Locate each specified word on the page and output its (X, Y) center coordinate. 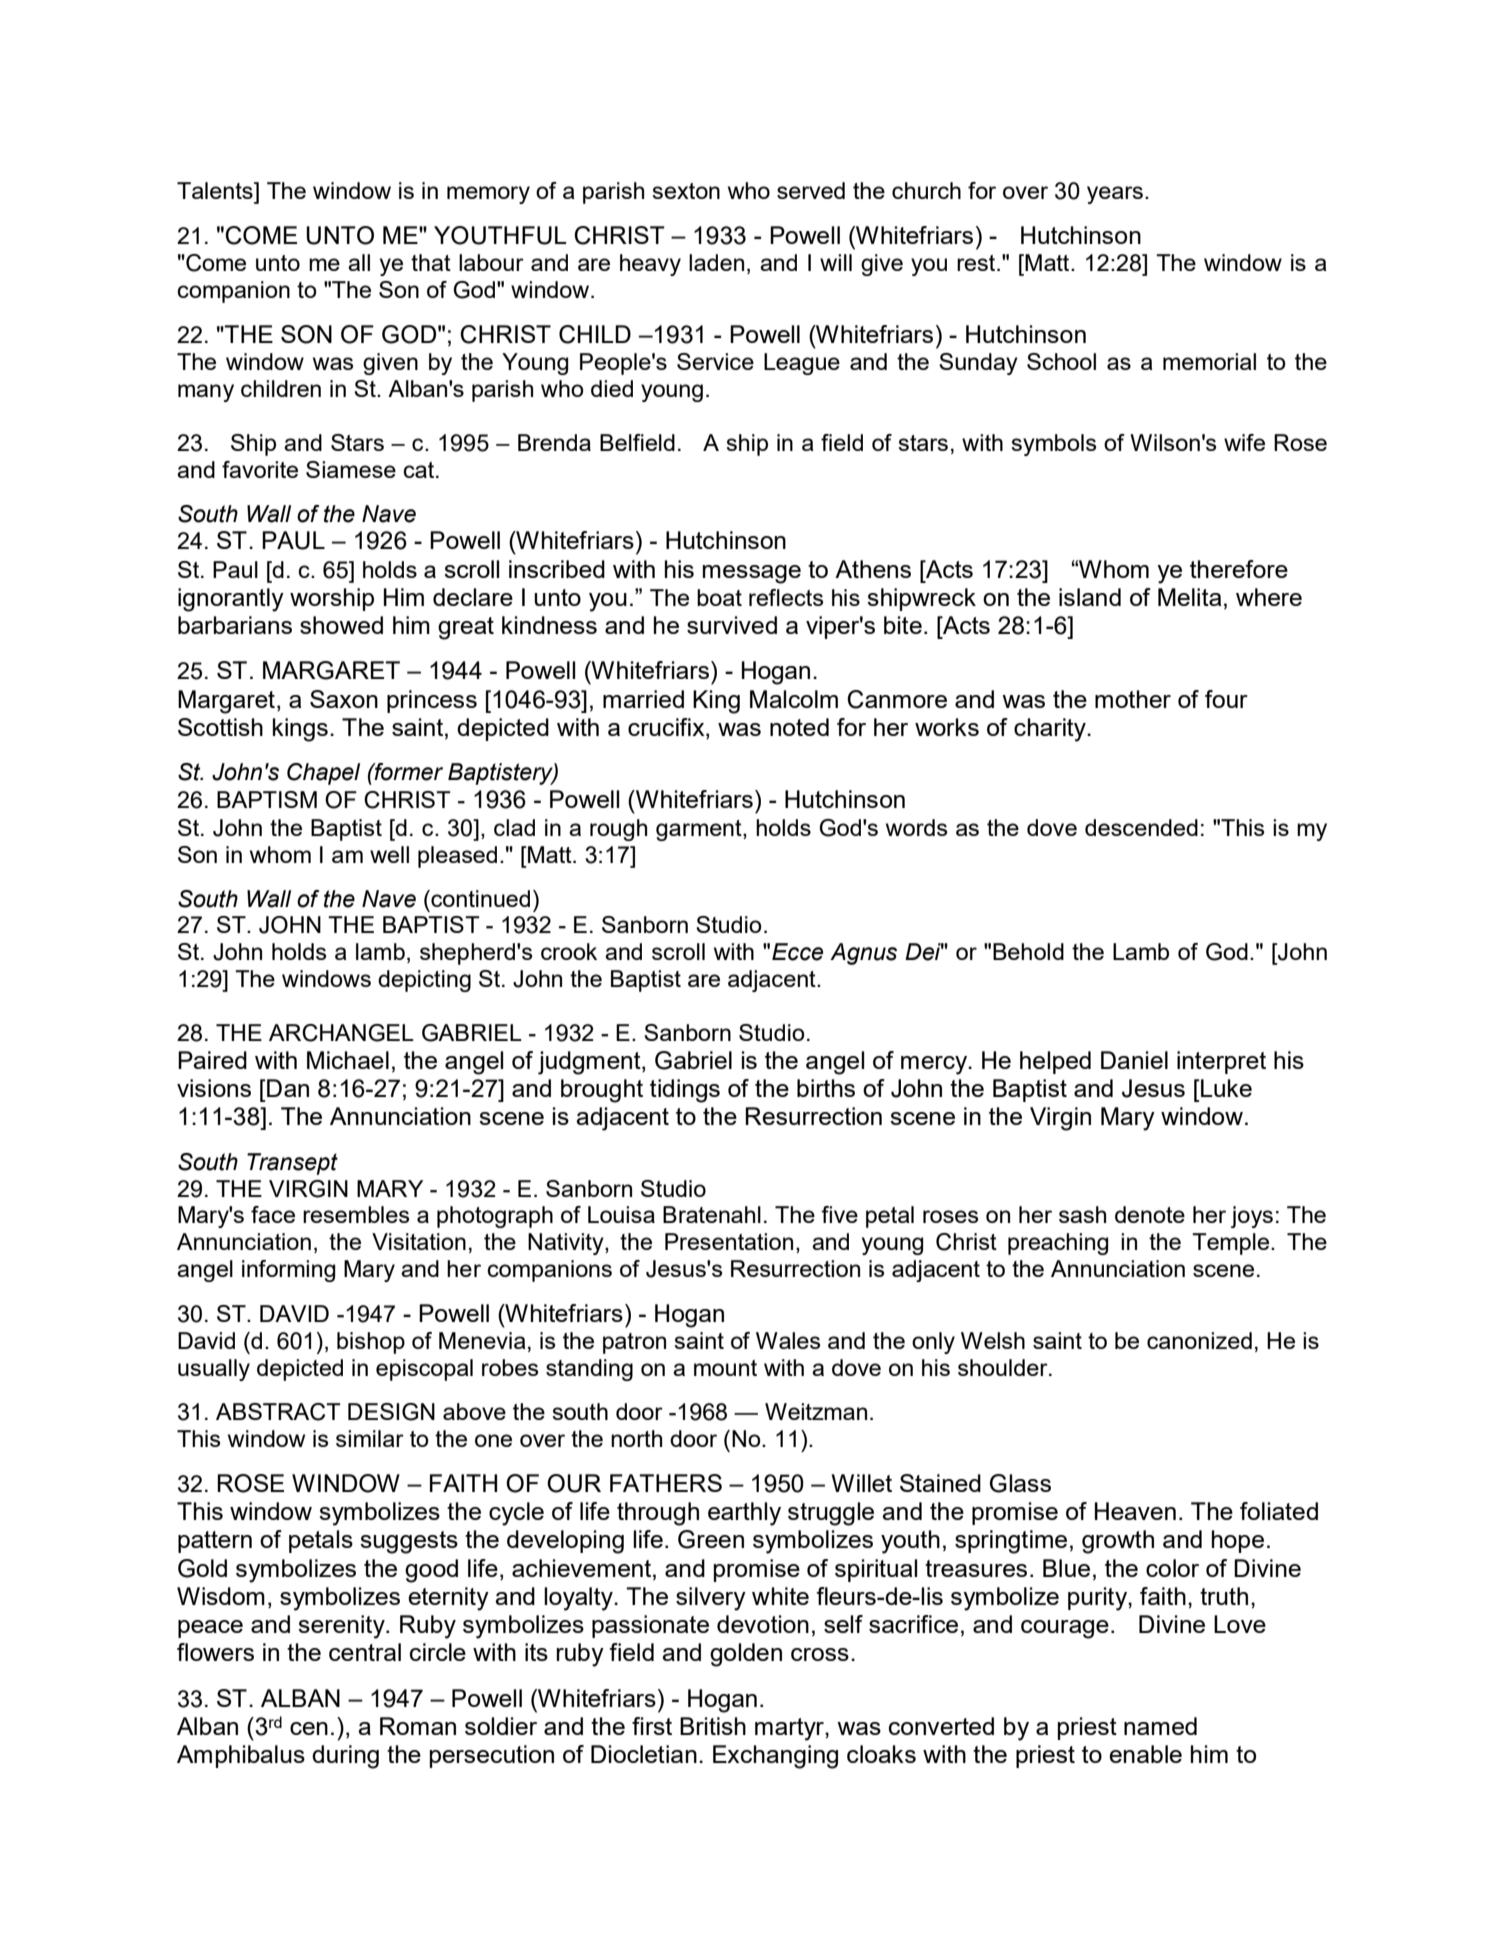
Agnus (863, 954)
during (345, 1757)
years (1115, 195)
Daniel (1134, 1060)
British (713, 1726)
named (1160, 1726)
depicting (424, 981)
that (431, 262)
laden (716, 262)
